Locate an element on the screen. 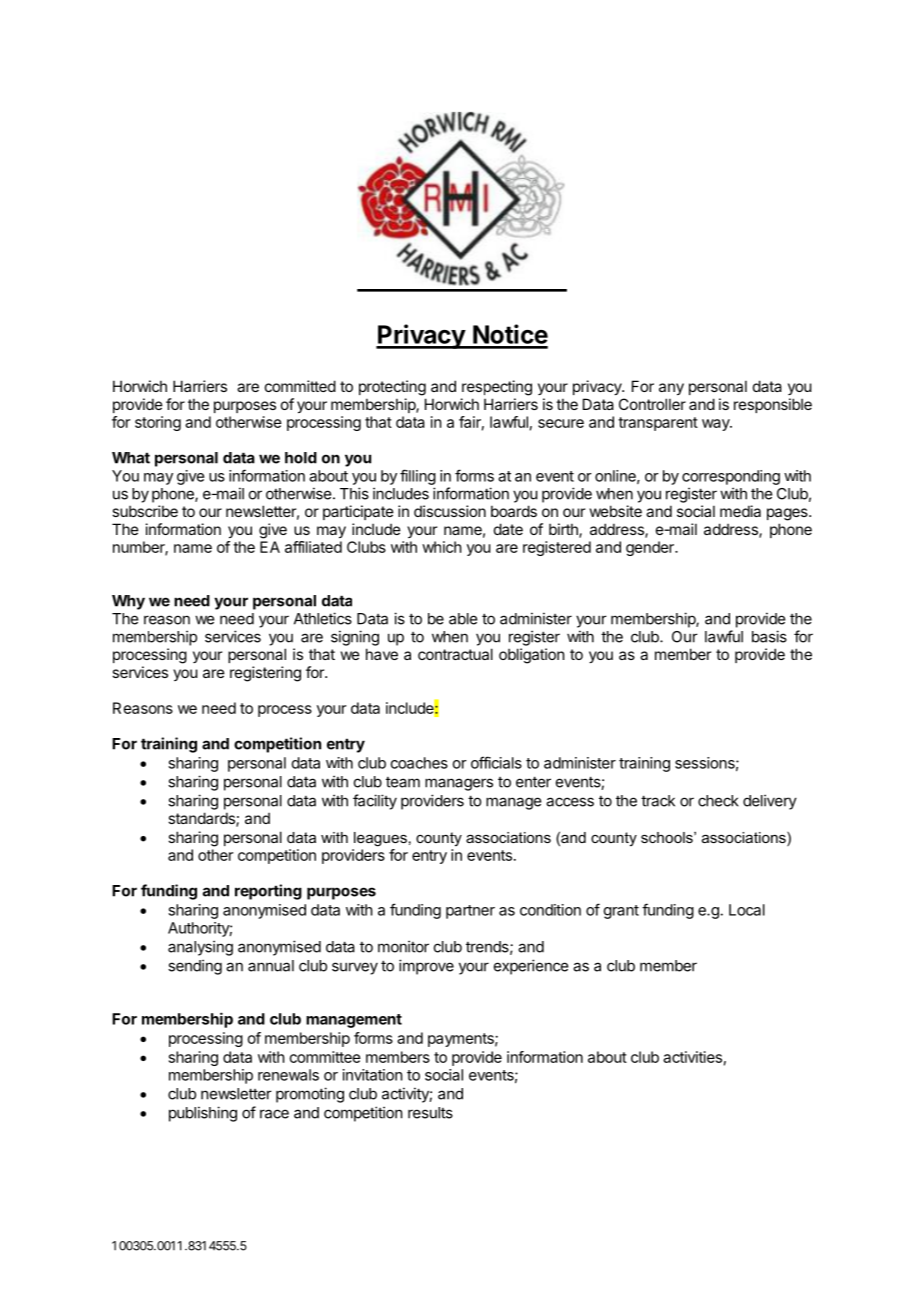 This screenshot has width=924, height=1308. publishing is located at coordinates (203, 1114).
